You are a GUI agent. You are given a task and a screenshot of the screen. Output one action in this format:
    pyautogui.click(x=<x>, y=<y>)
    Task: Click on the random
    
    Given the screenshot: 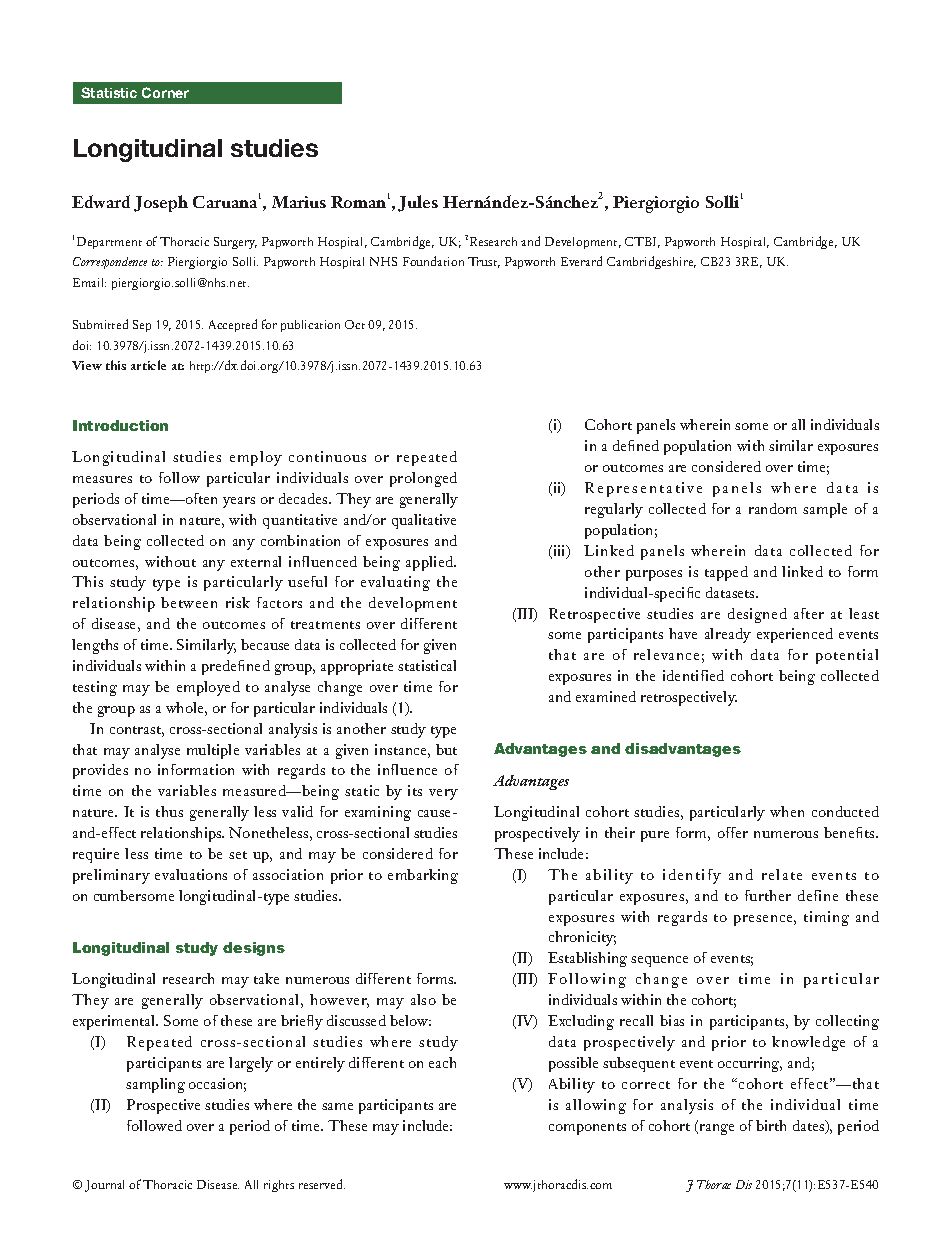 What is the action you would take?
    pyautogui.click(x=773, y=508)
